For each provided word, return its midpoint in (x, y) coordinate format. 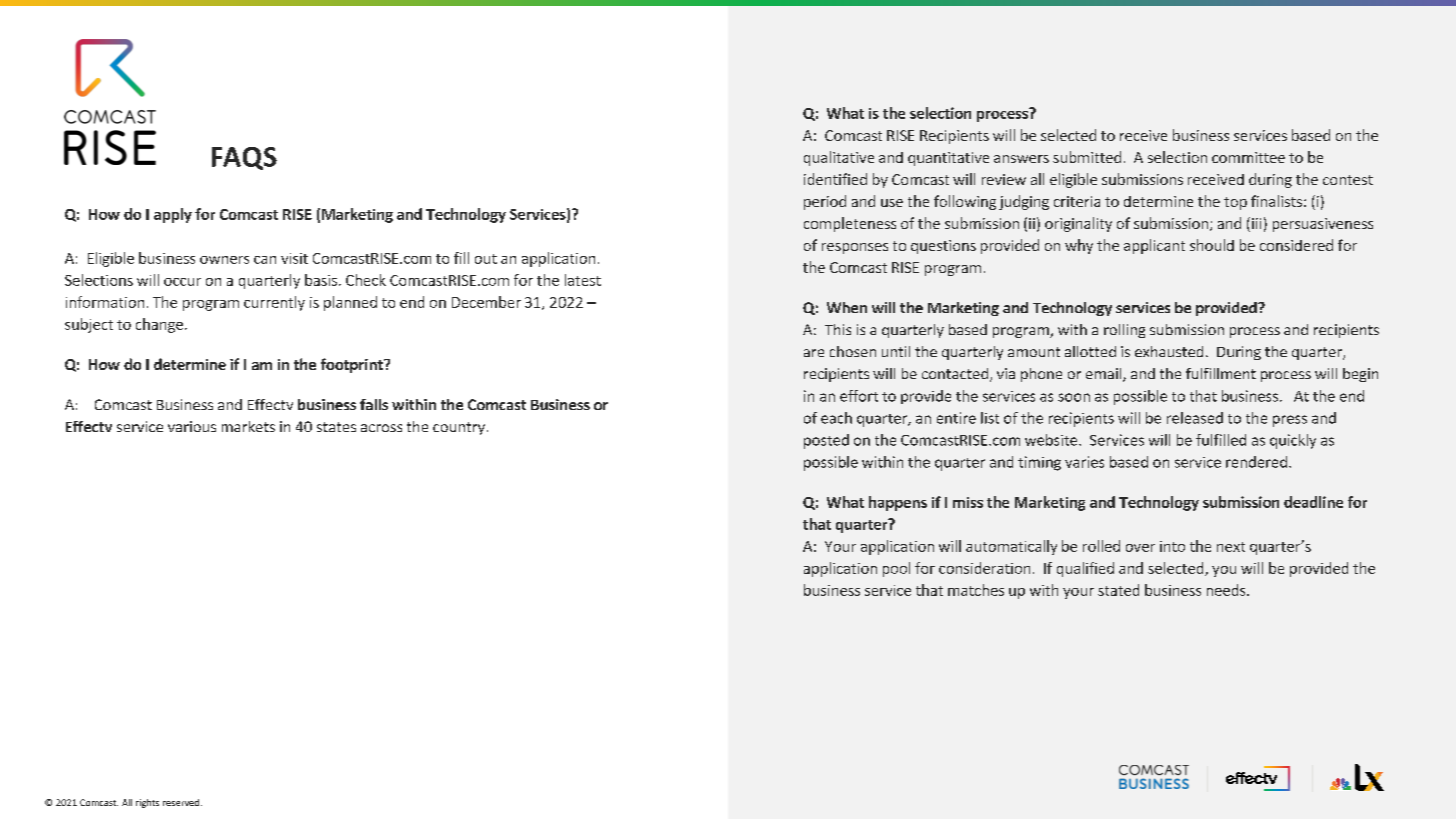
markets (248, 426)
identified (835, 179)
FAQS (244, 158)
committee (1248, 157)
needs (1227, 590)
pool (896, 569)
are (814, 353)
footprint (353, 365)
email (1105, 375)
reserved (182, 802)
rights (147, 803)
